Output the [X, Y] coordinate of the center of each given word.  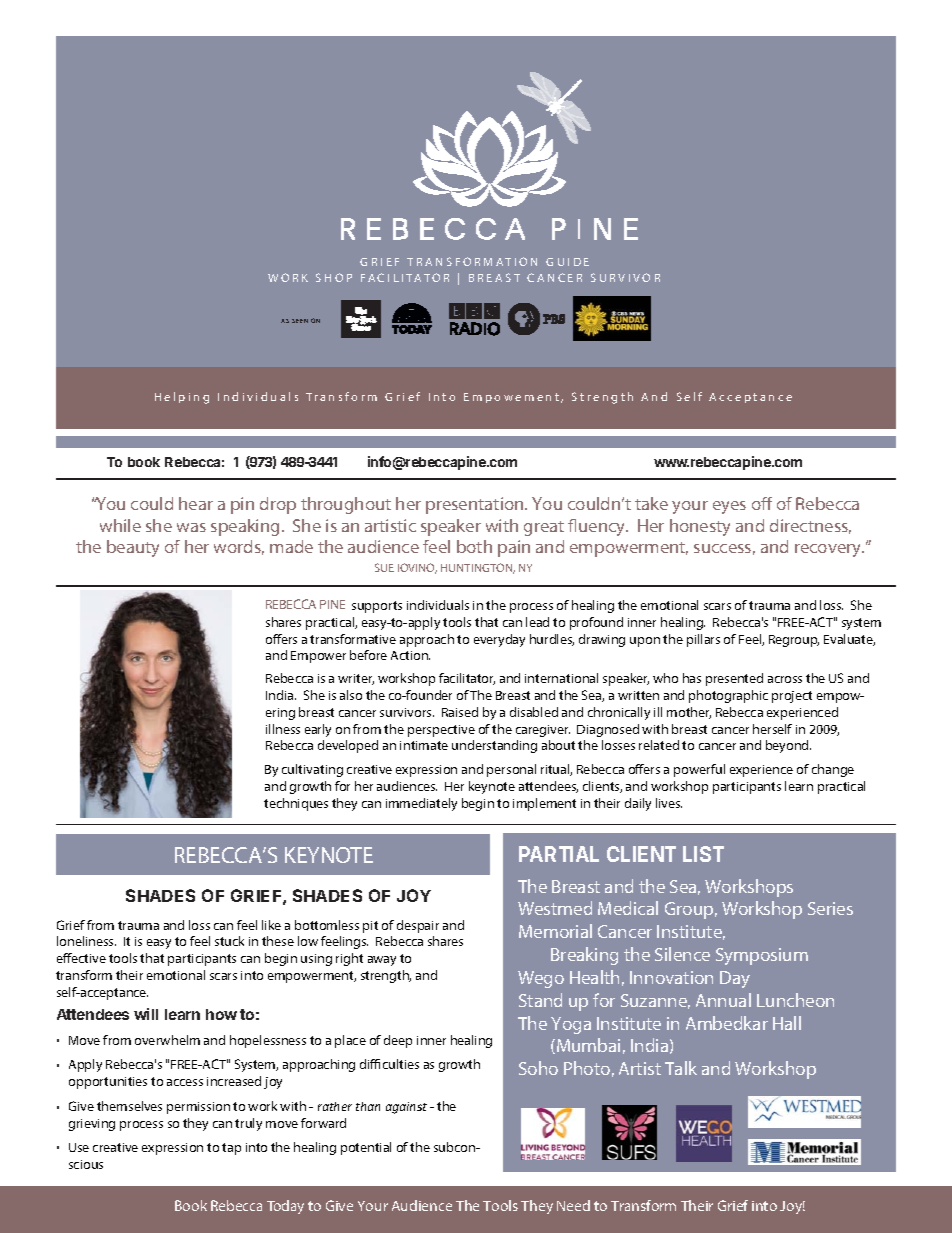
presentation [476, 505]
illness [283, 729]
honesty [700, 527]
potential [366, 1148]
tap [231, 1149]
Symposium [762, 956]
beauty [133, 548]
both [474, 546]
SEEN [300, 321]
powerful [699, 770]
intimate [424, 745]
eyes [729, 507]
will [146, 1014]
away [382, 961]
